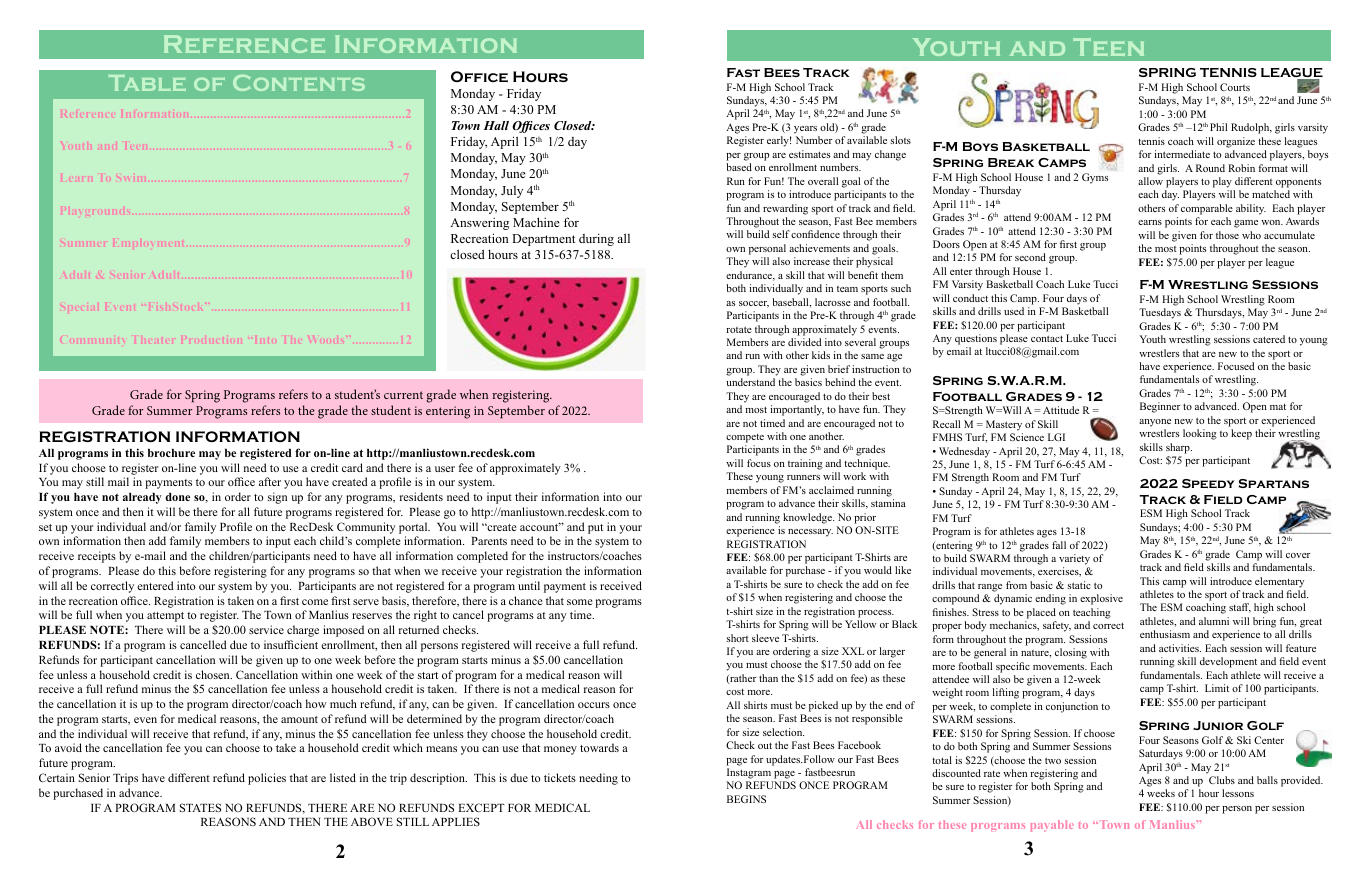 The height and width of the screenshot is (887, 1372). I want to click on compete, so click(745, 438).
